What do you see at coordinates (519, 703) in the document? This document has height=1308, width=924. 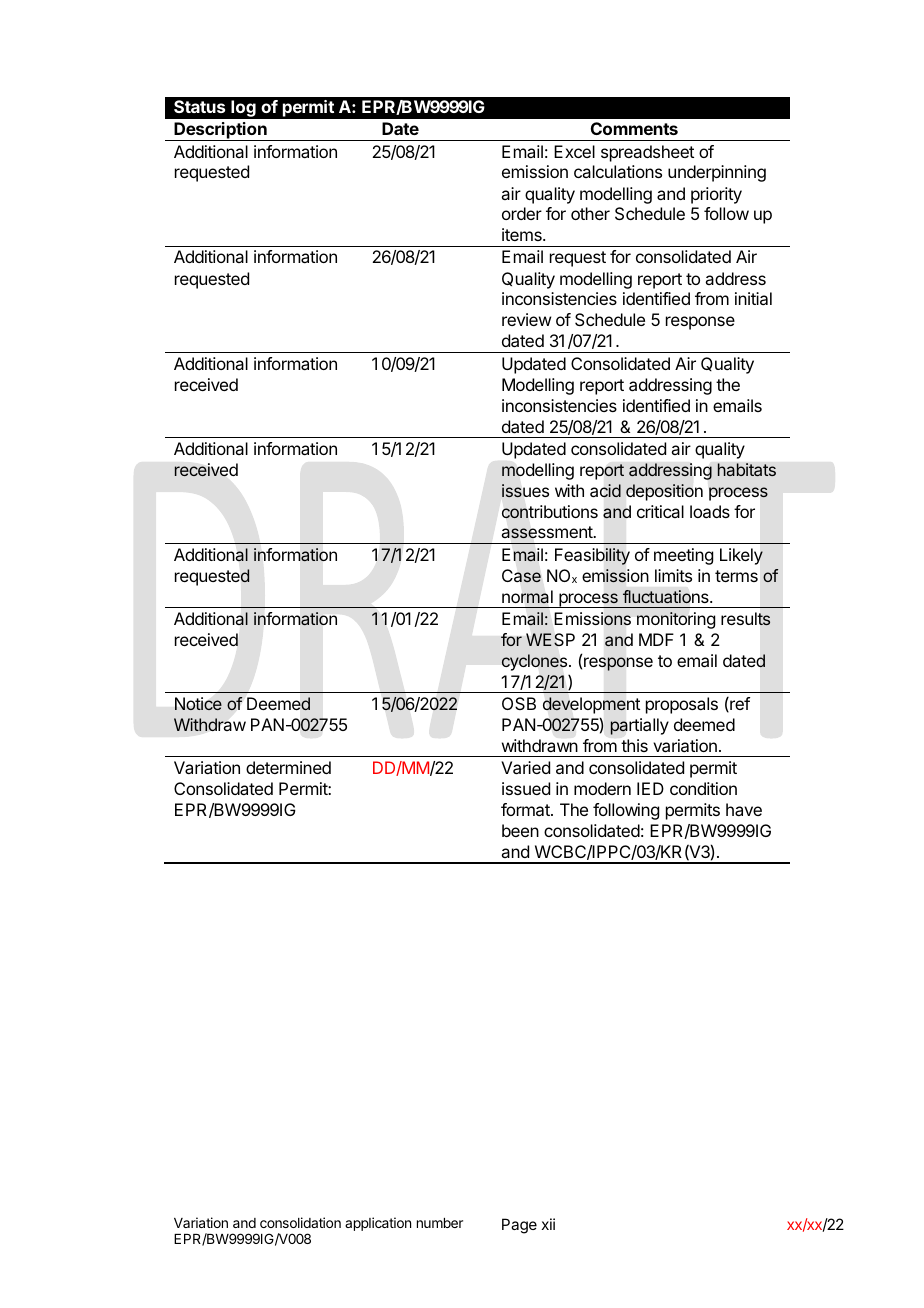 I see `OSB` at bounding box center [519, 703].
